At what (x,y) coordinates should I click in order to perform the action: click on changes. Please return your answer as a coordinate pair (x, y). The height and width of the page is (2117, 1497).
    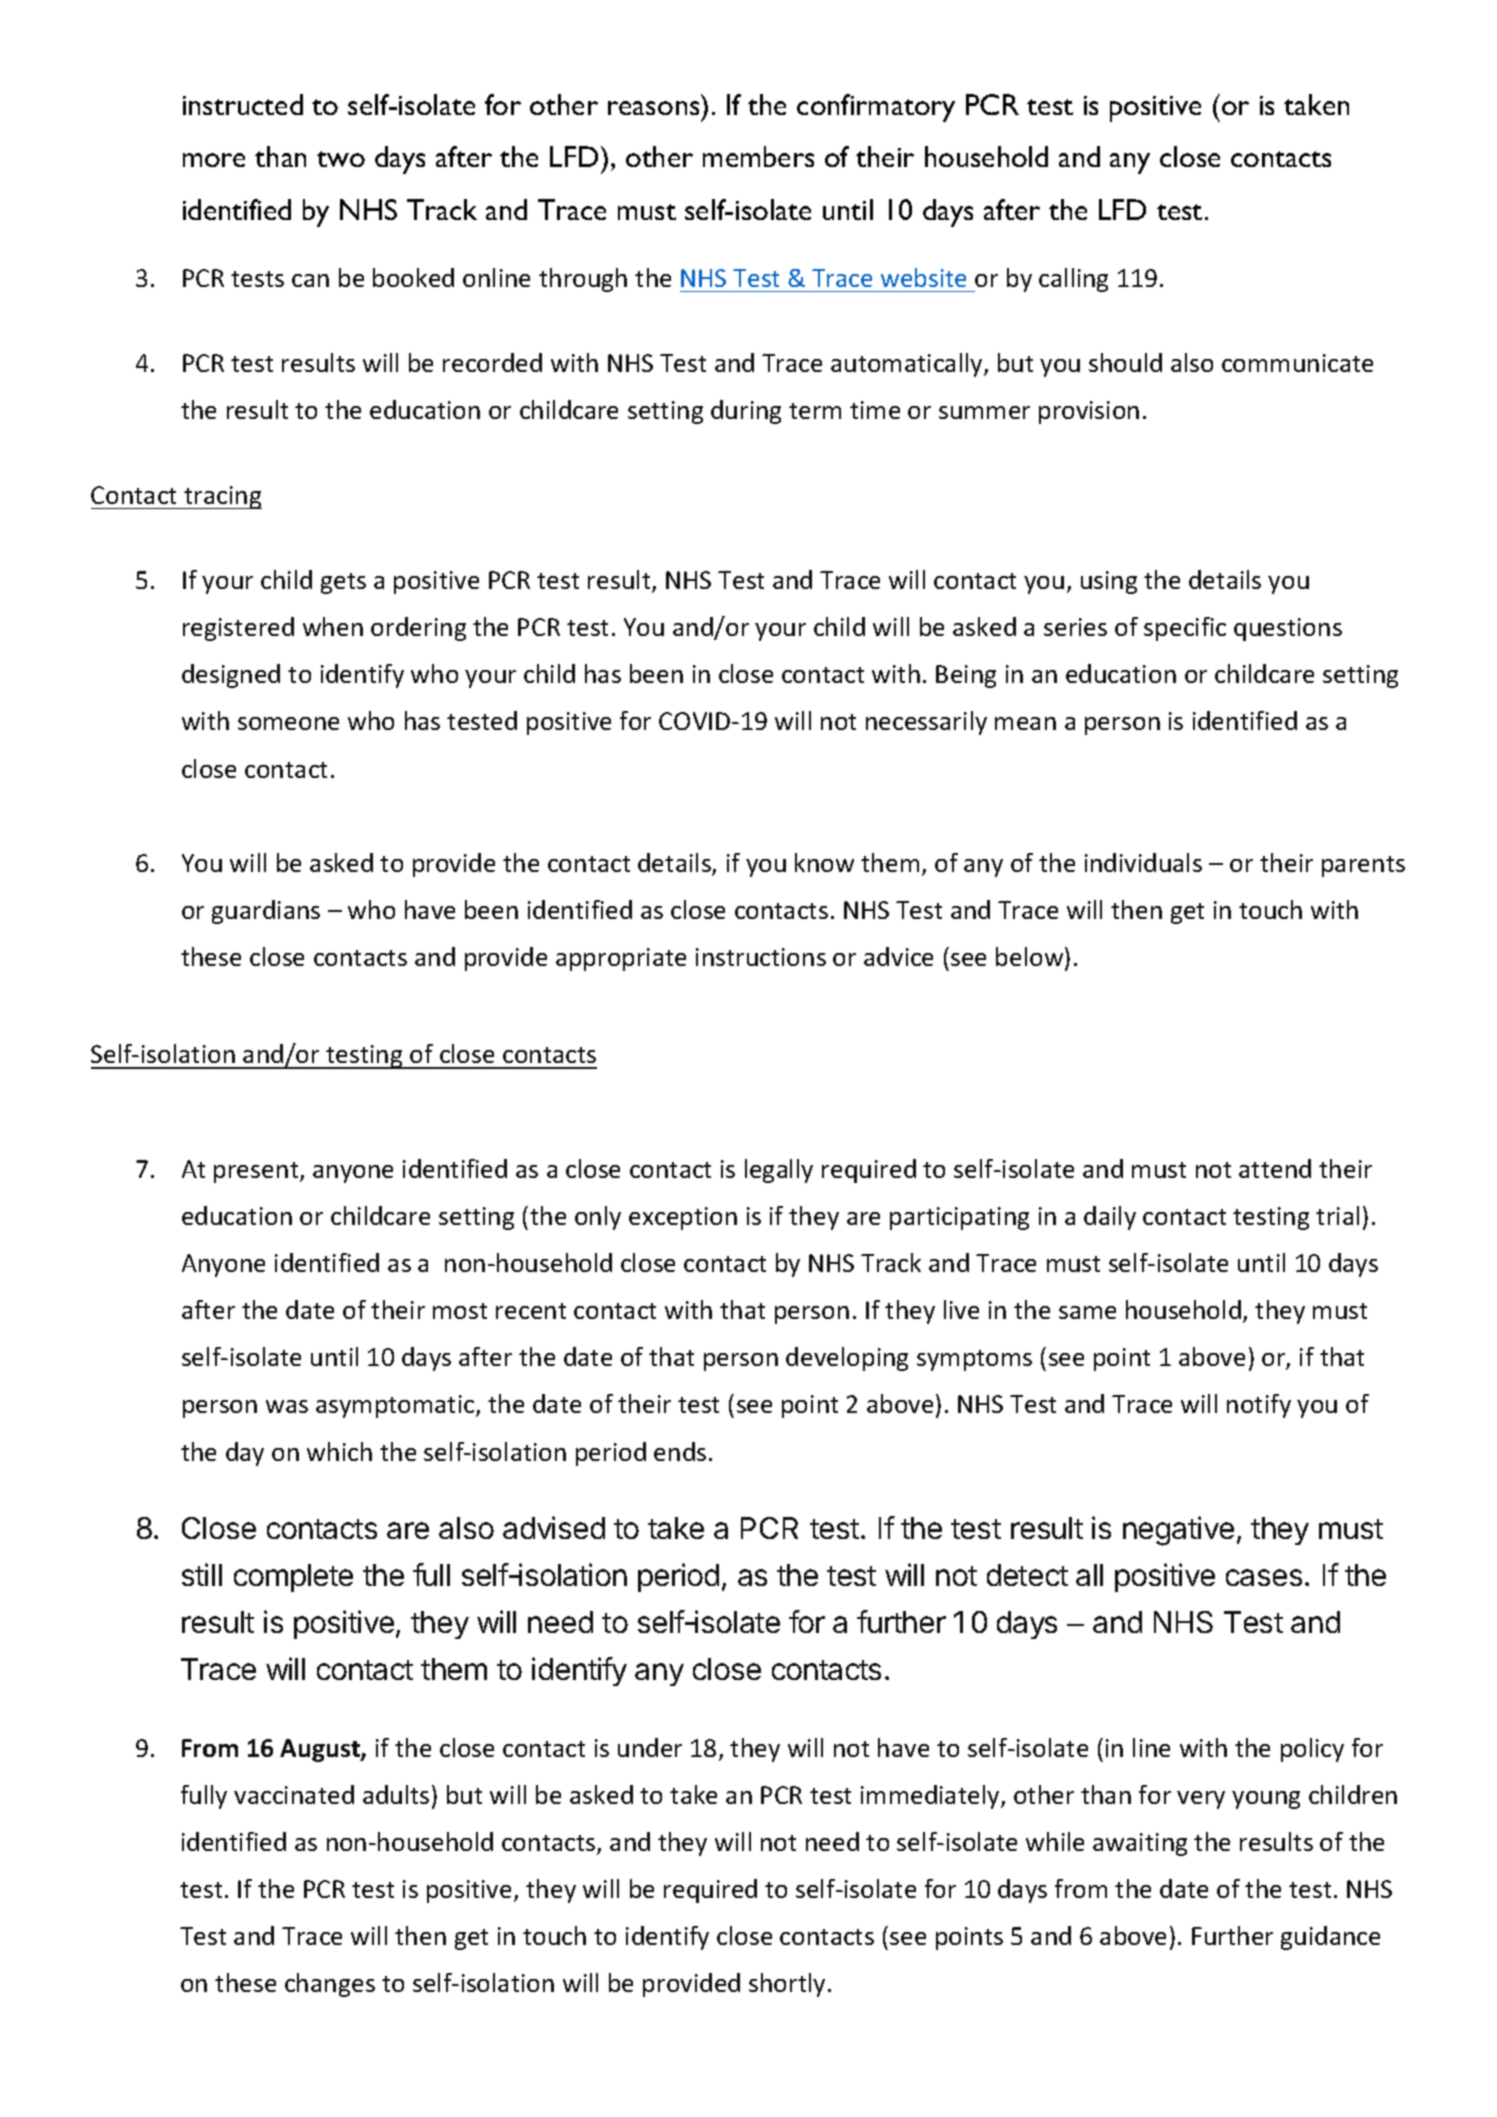
    Looking at the image, I should click on (330, 1985).
